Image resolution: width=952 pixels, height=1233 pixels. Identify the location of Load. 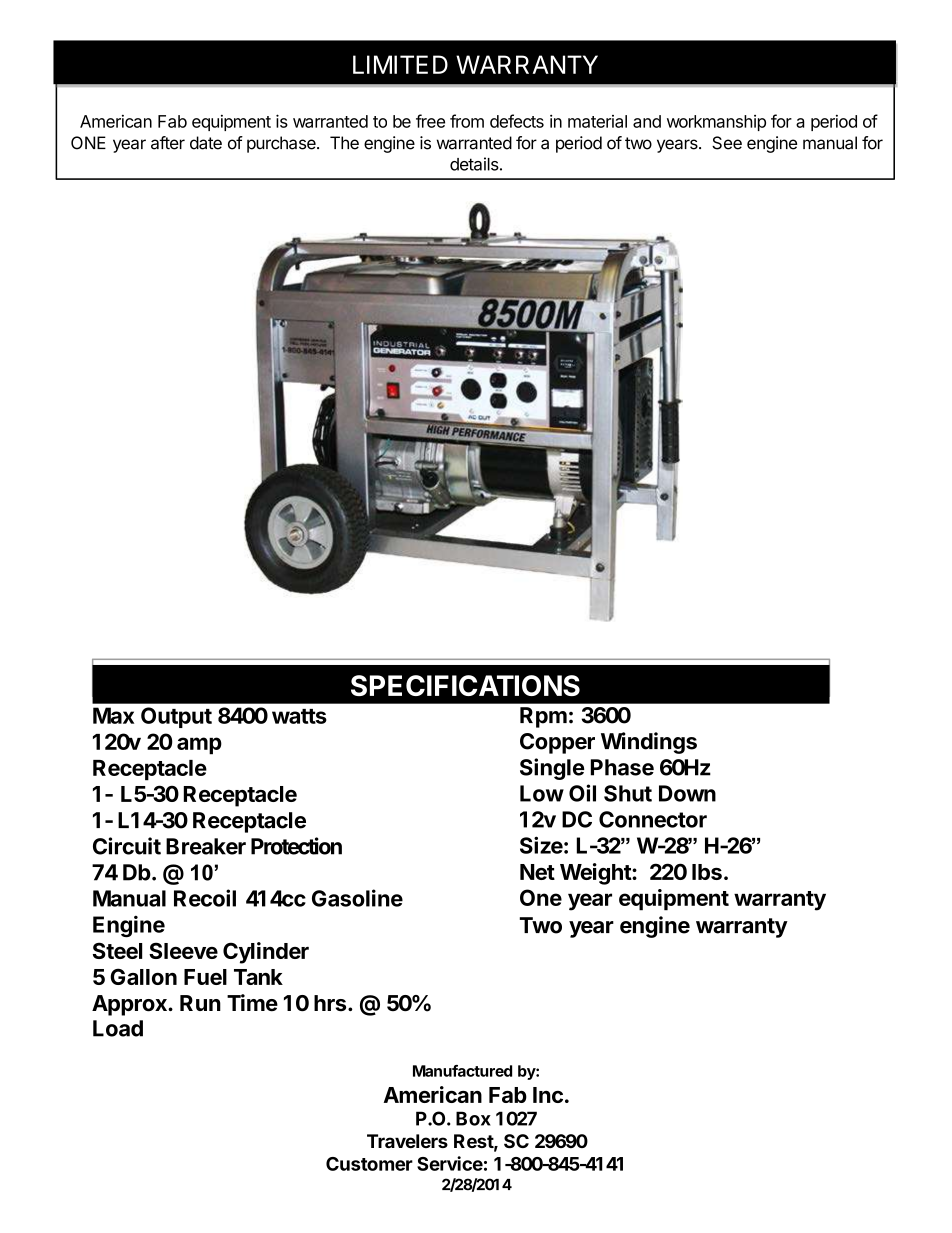
(118, 1028).
